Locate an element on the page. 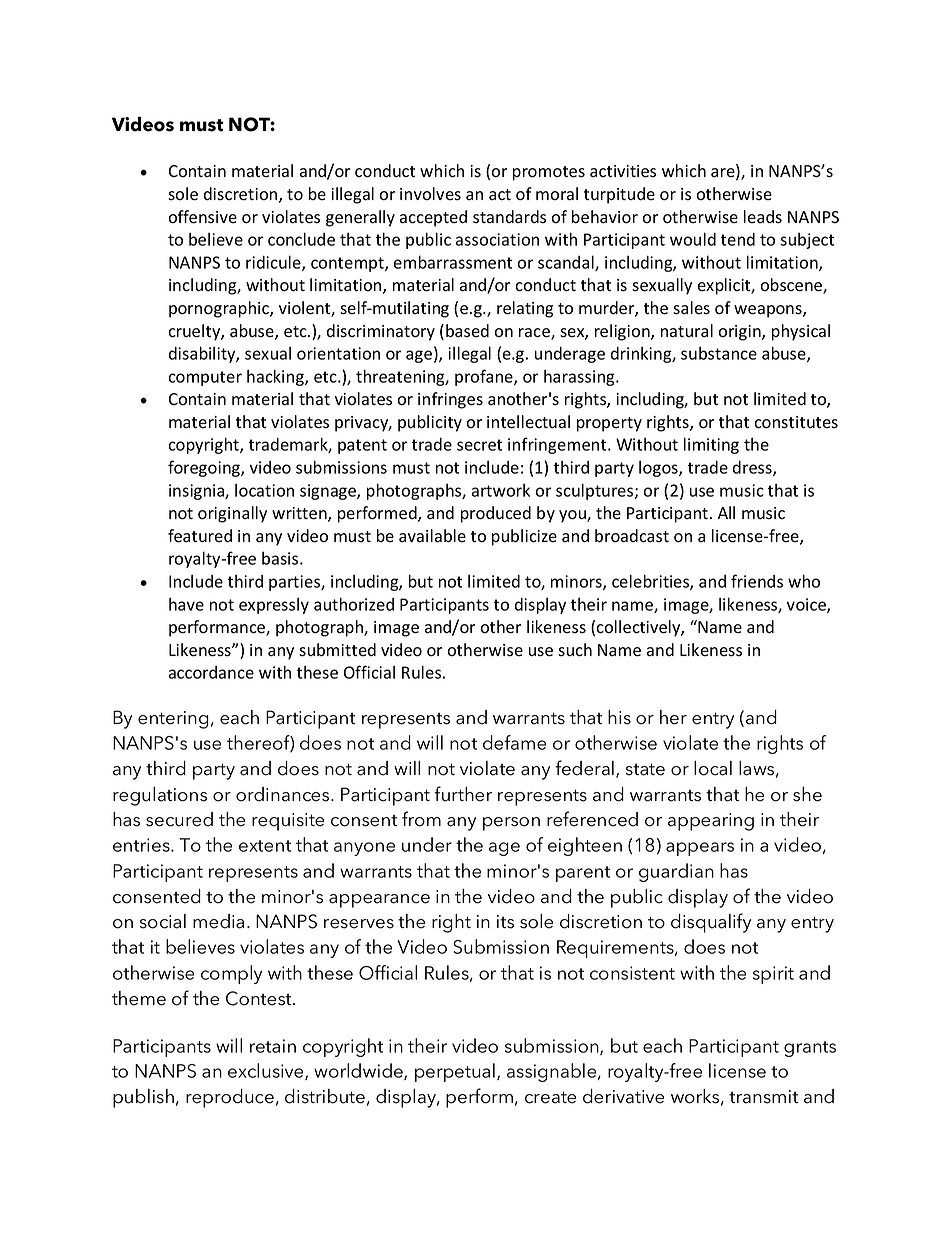  offensive is located at coordinates (202, 217).
